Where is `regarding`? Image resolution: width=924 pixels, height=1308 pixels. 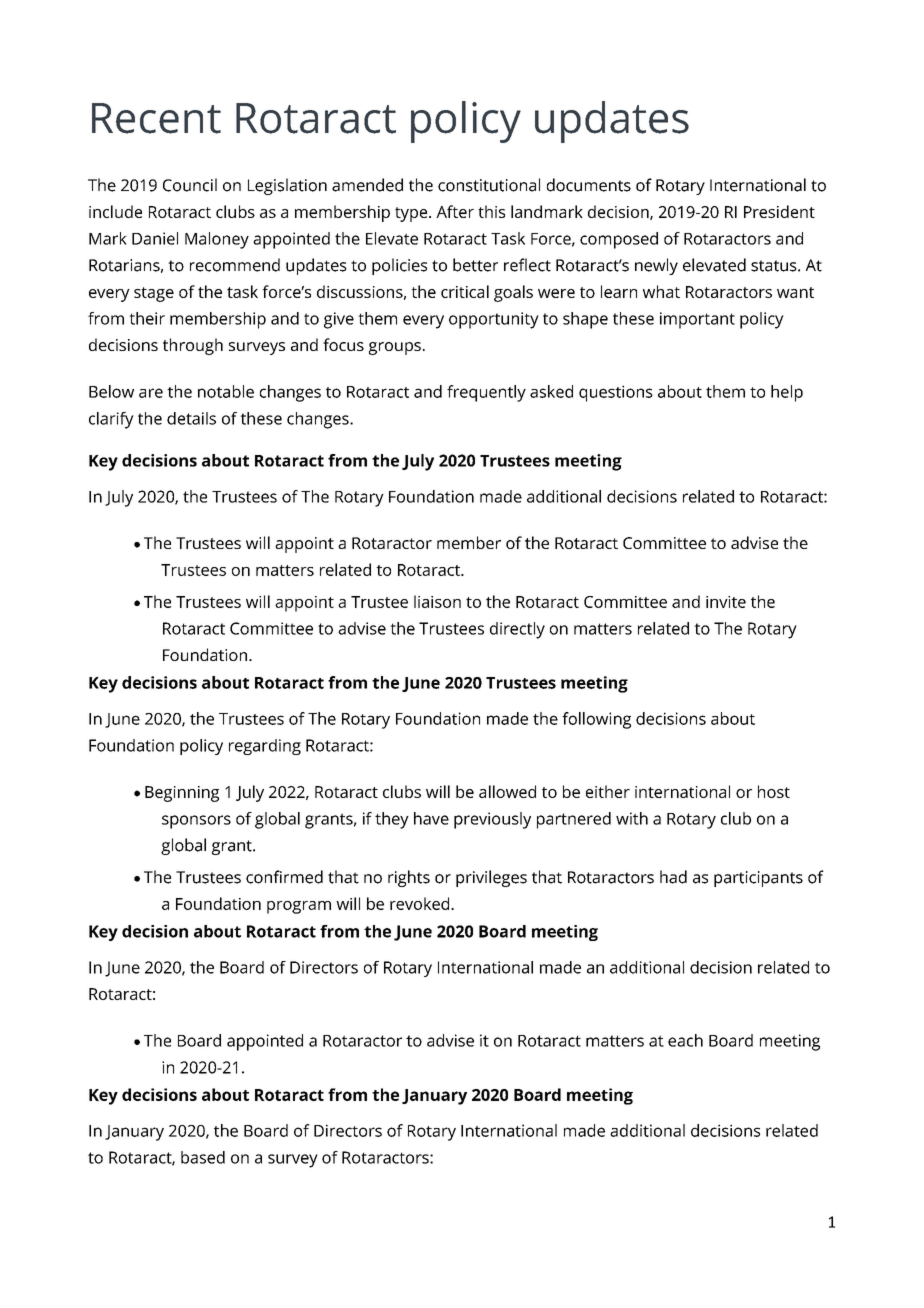
regarding is located at coordinates (265, 747).
